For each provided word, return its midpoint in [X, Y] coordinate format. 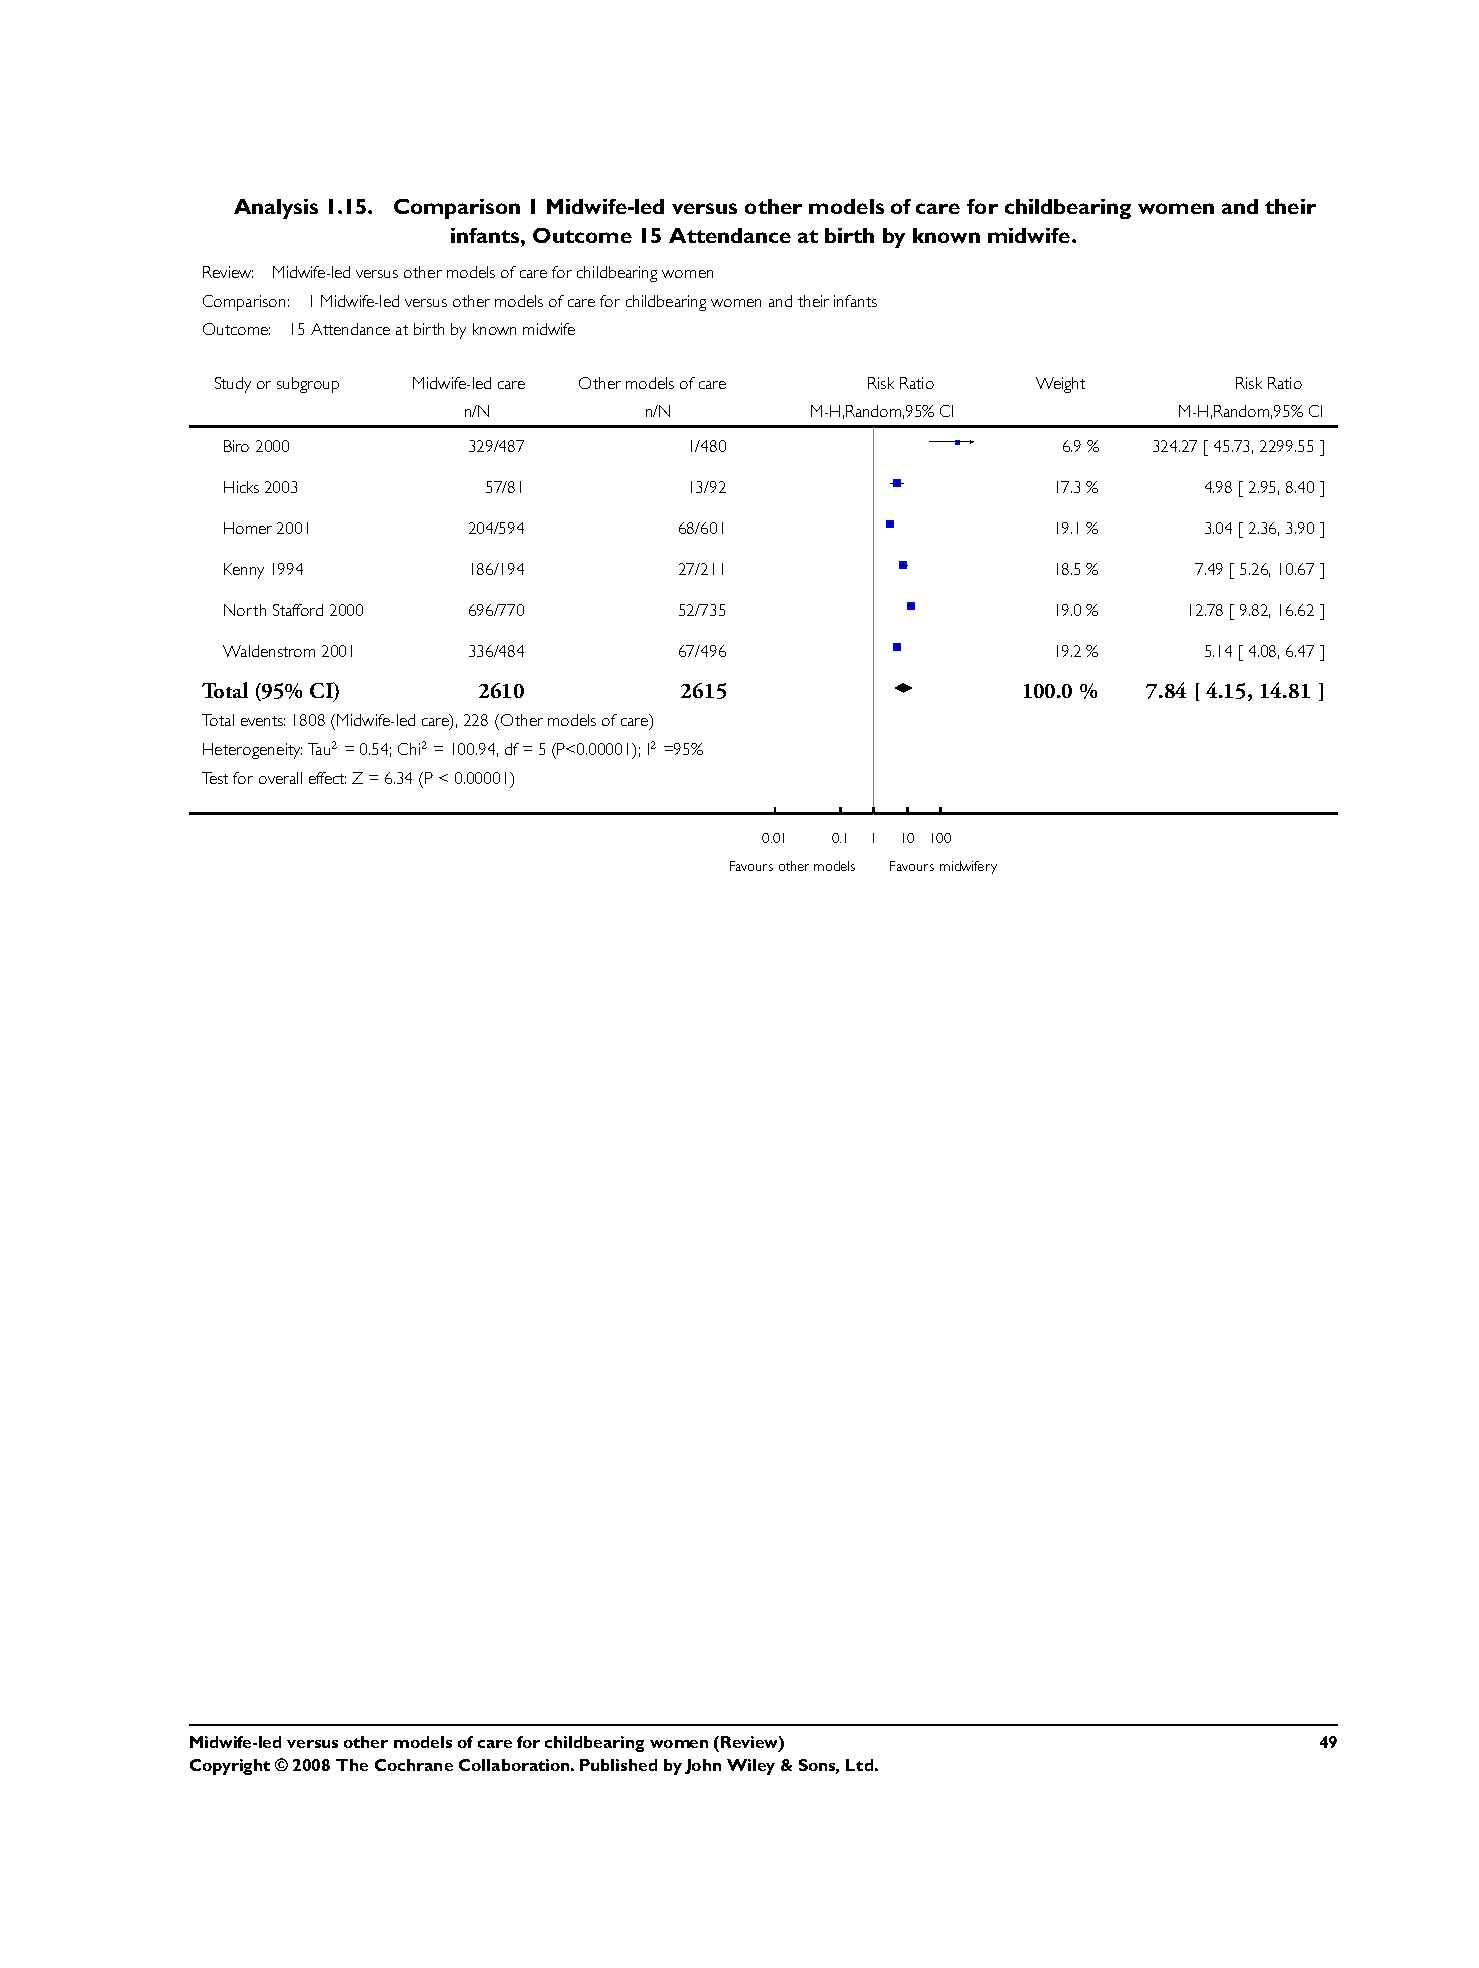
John [703, 1766]
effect [327, 778]
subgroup [308, 385]
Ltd [859, 1765]
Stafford [298, 610]
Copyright [230, 1767]
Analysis [276, 209]
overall [280, 778]
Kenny [244, 571]
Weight [1060, 385]
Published [618, 1765]
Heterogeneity [252, 751]
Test [215, 778]
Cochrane [414, 1765]
